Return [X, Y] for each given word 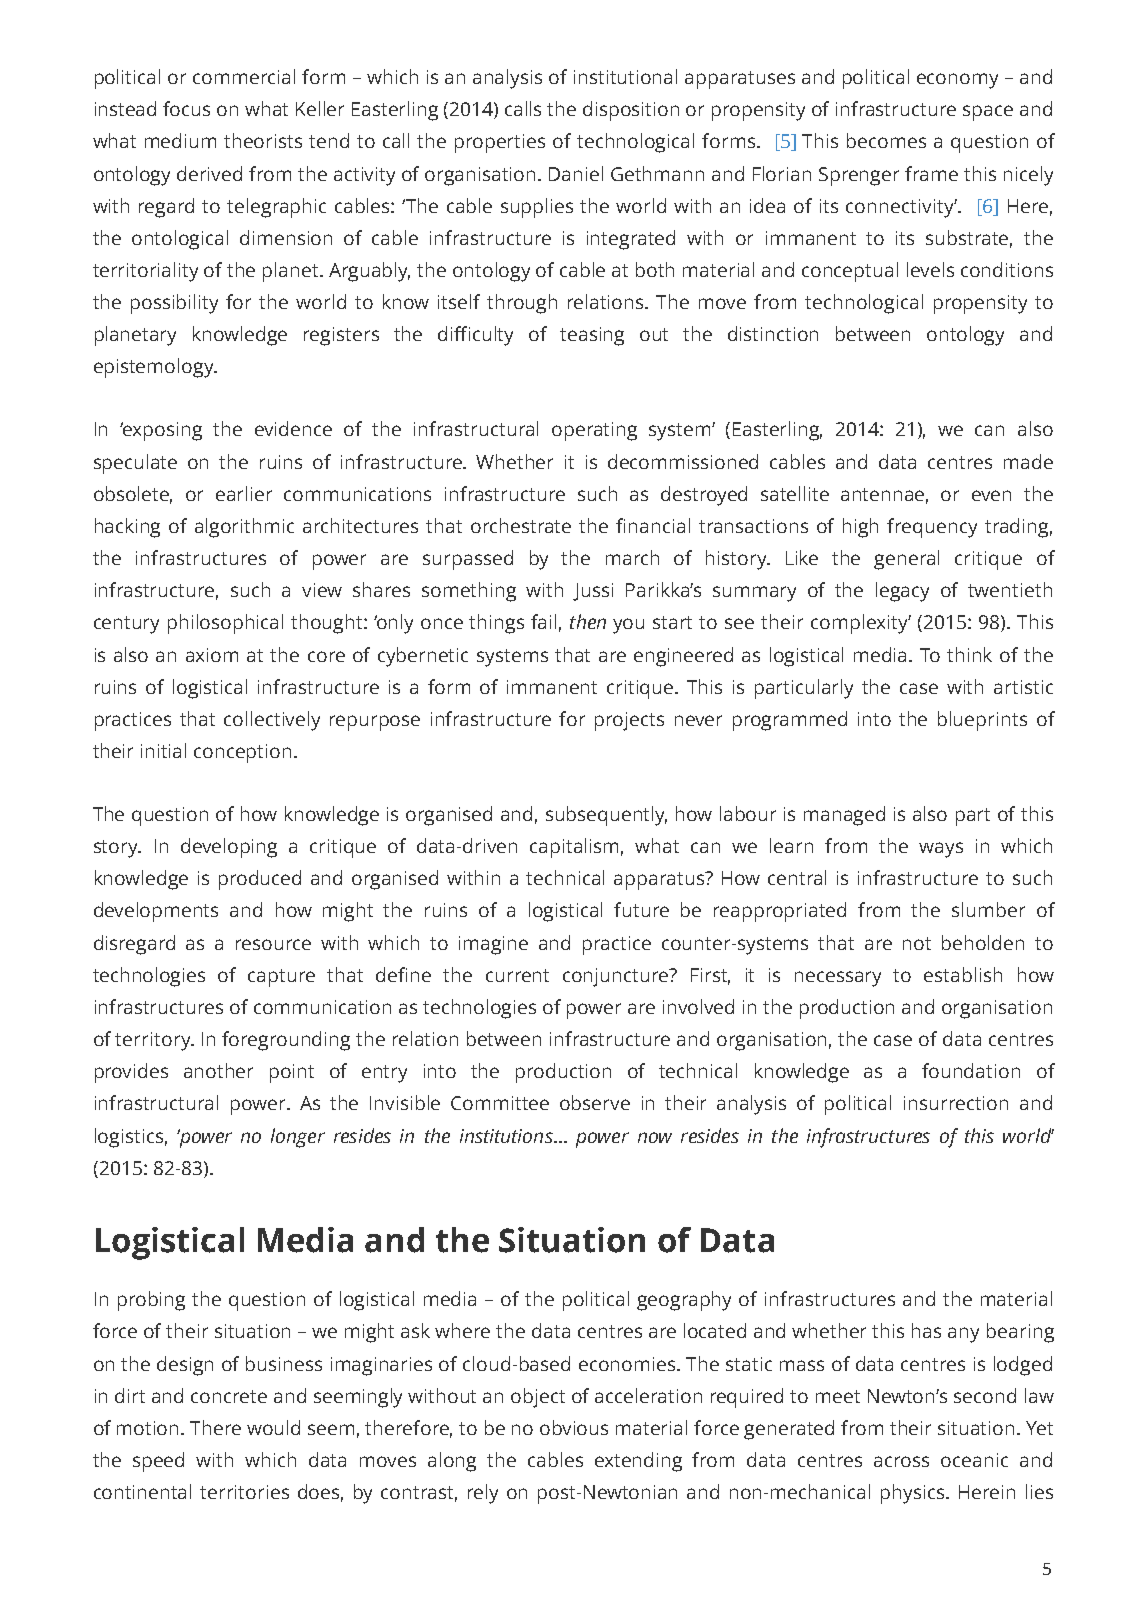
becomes [886, 140]
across [901, 1461]
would [273, 1427]
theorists [263, 140]
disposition [631, 111]
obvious [574, 1427]
